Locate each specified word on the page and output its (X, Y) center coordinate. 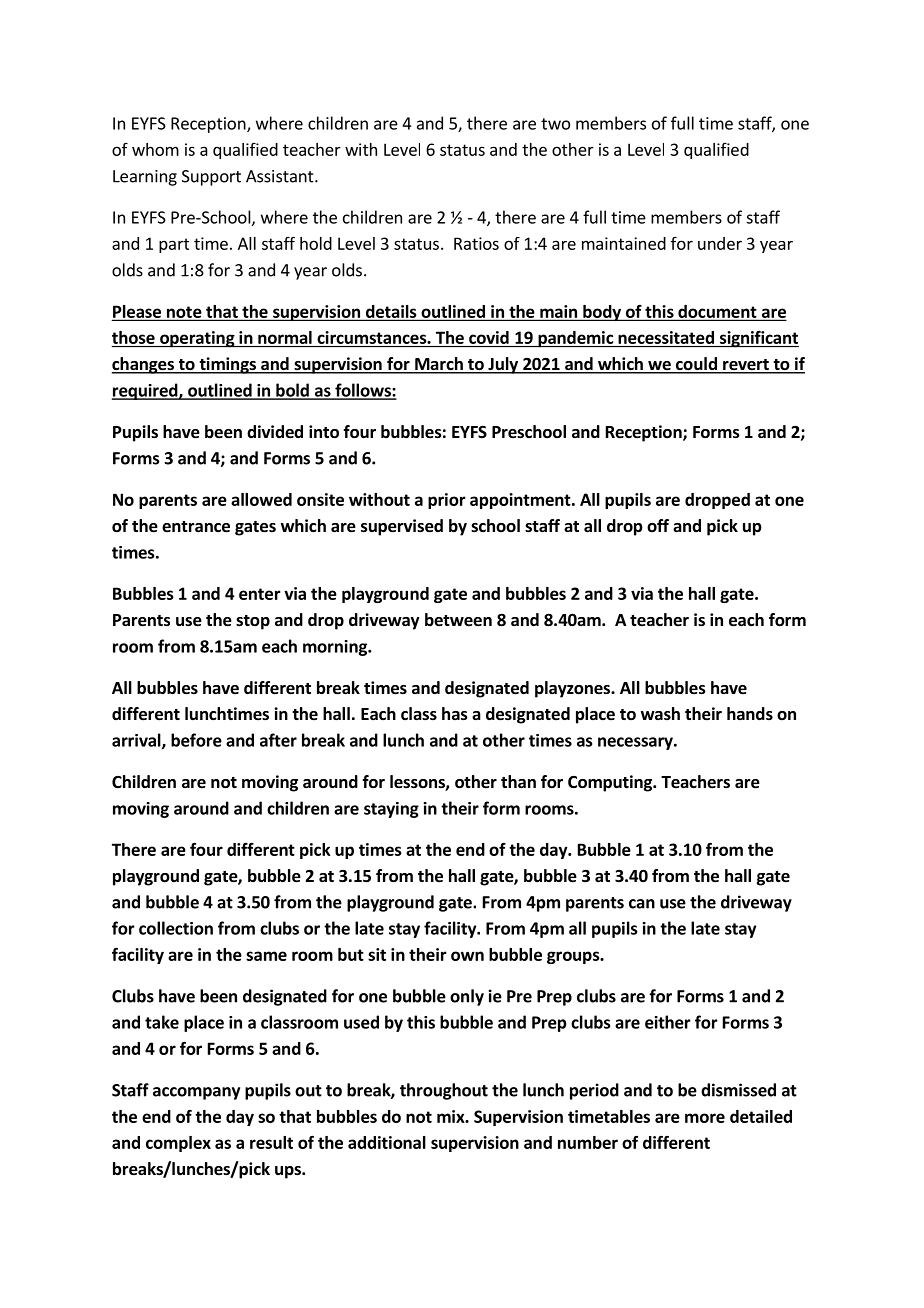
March (439, 365)
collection (176, 928)
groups (574, 957)
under (720, 243)
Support (211, 178)
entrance (196, 527)
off (658, 525)
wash (660, 713)
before (196, 740)
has (455, 714)
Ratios (476, 243)
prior (447, 501)
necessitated (666, 337)
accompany (196, 1093)
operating (197, 339)
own (467, 956)
